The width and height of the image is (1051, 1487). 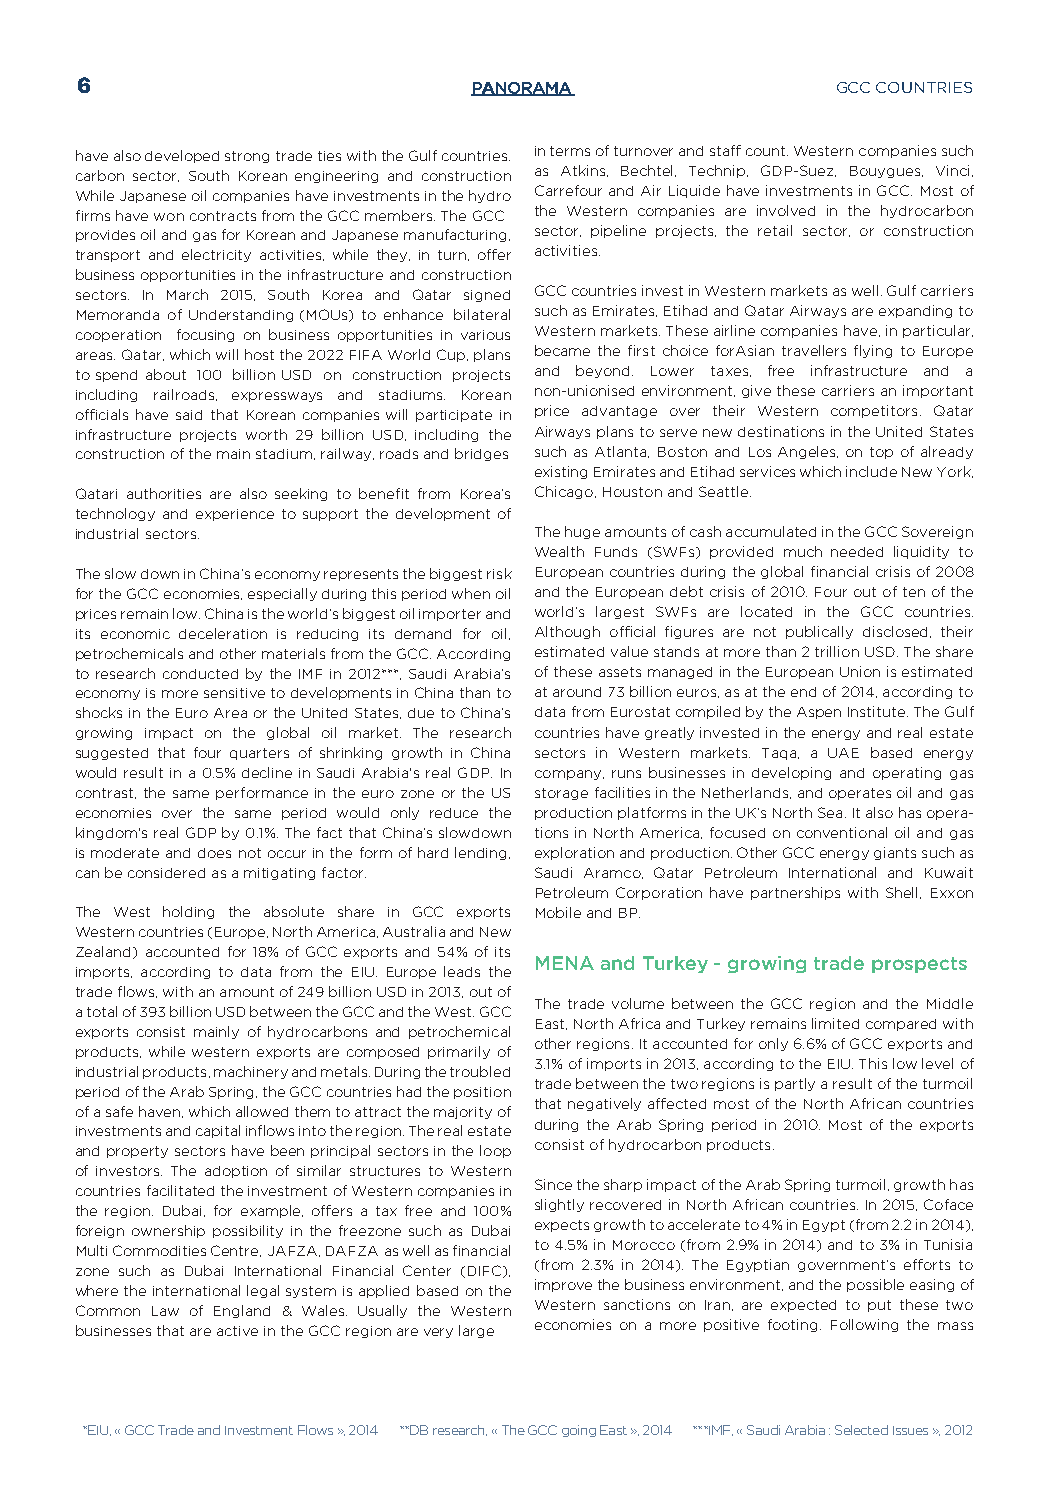 I want to click on active, so click(x=237, y=1331).
